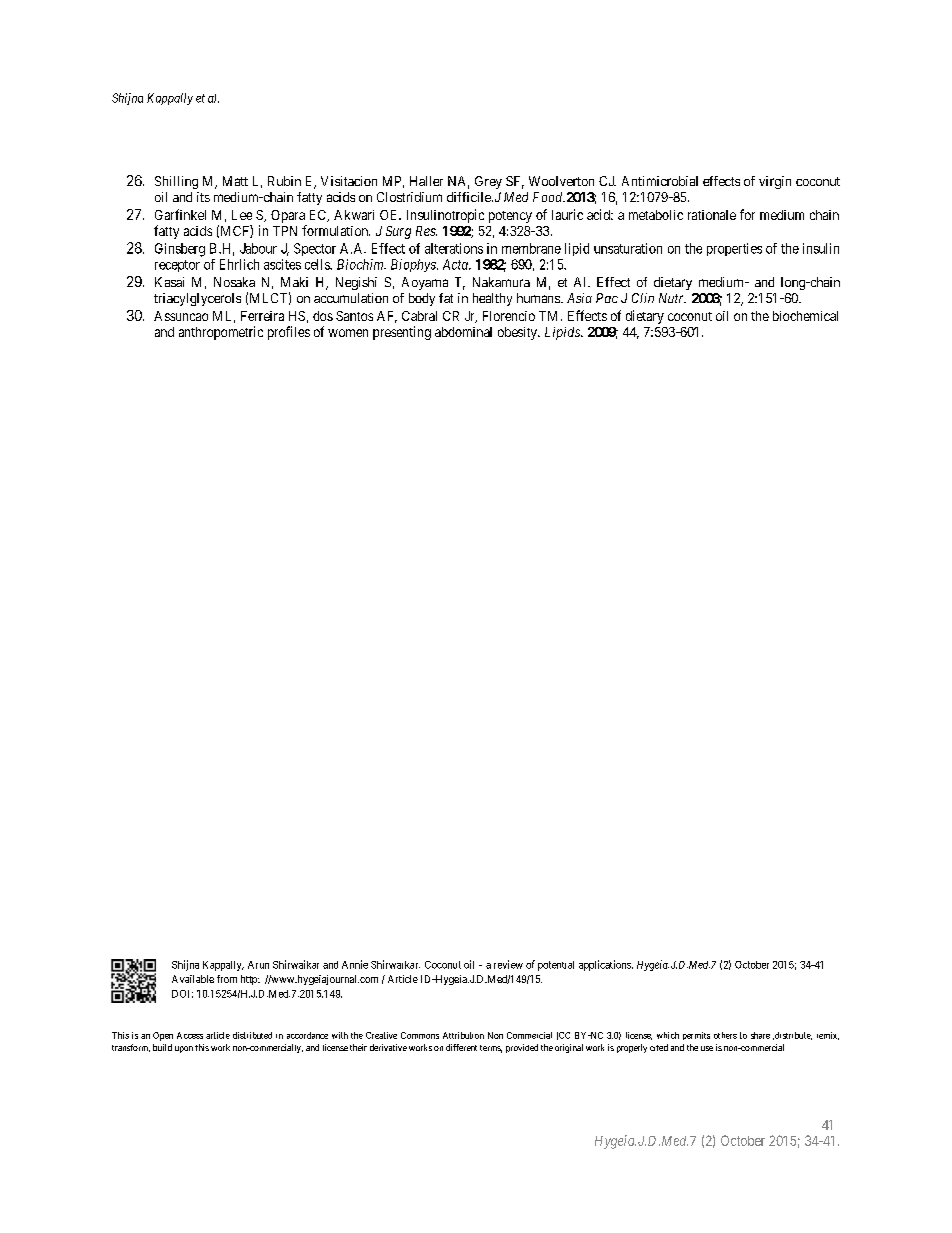  Describe the element at coordinates (606, 965) in the page. I see `applications` at that location.
